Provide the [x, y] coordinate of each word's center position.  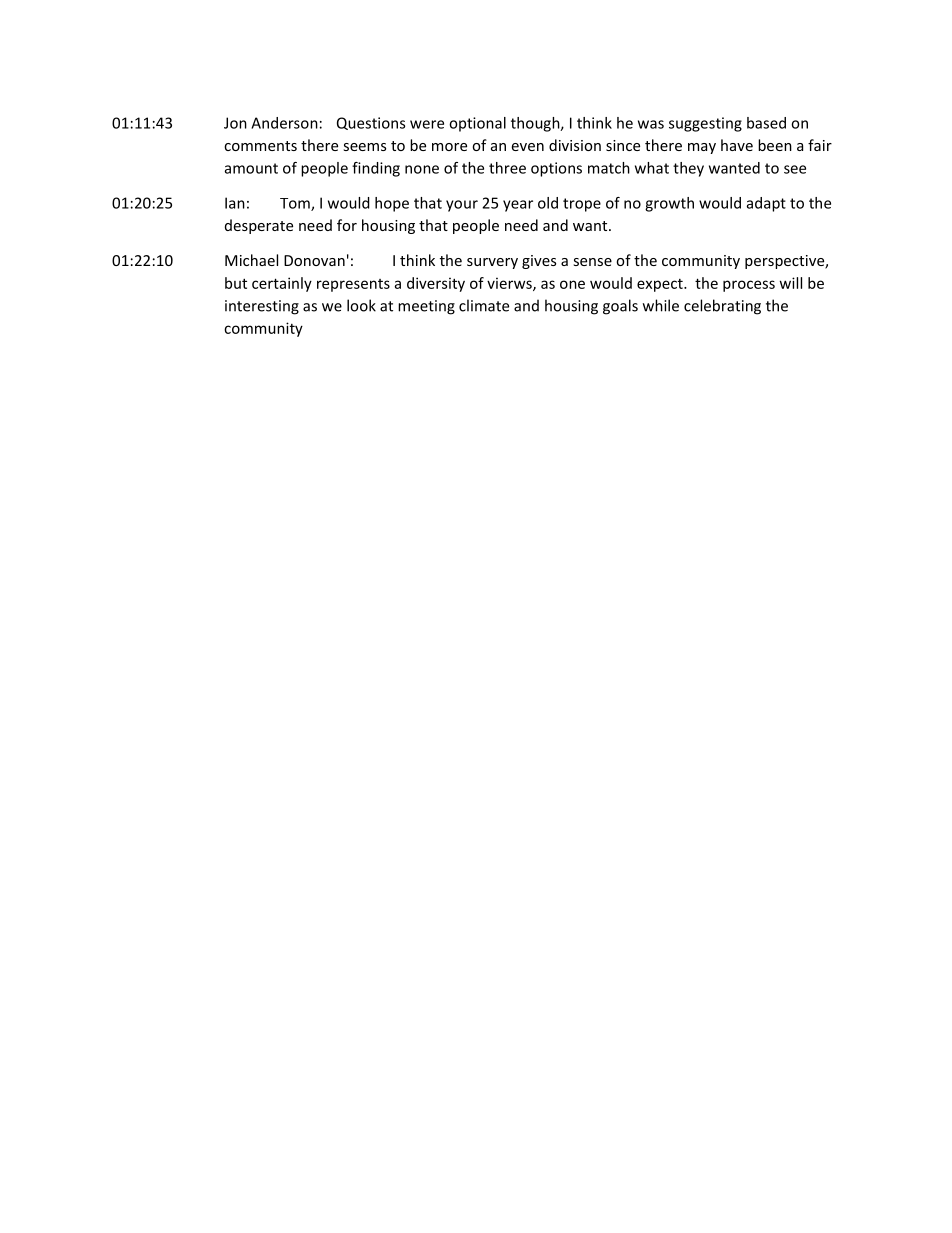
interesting [262, 307]
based [766, 123]
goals [620, 307]
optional [477, 124]
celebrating [722, 307]
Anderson [284, 123]
